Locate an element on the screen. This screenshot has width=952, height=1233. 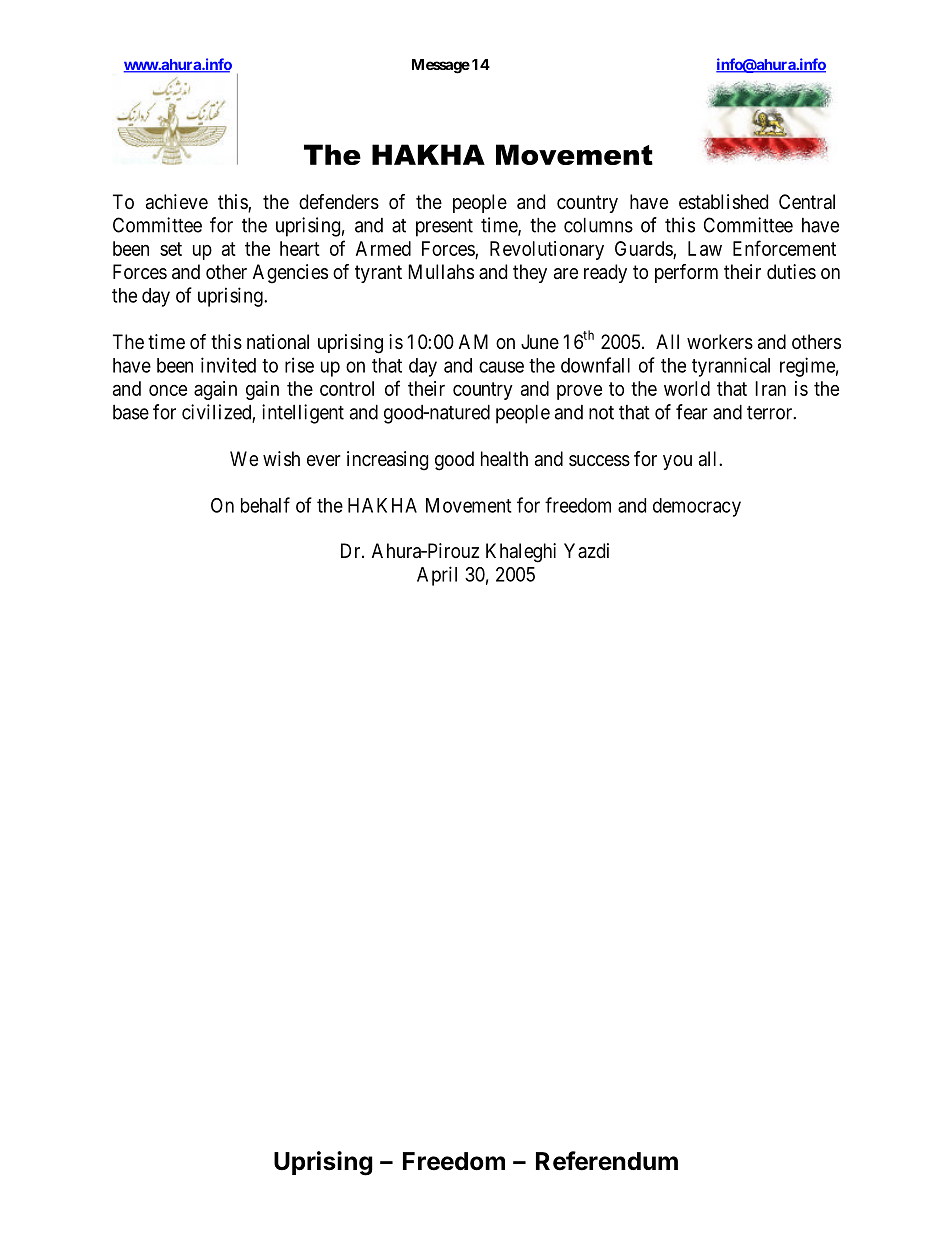
ever is located at coordinates (324, 461).
